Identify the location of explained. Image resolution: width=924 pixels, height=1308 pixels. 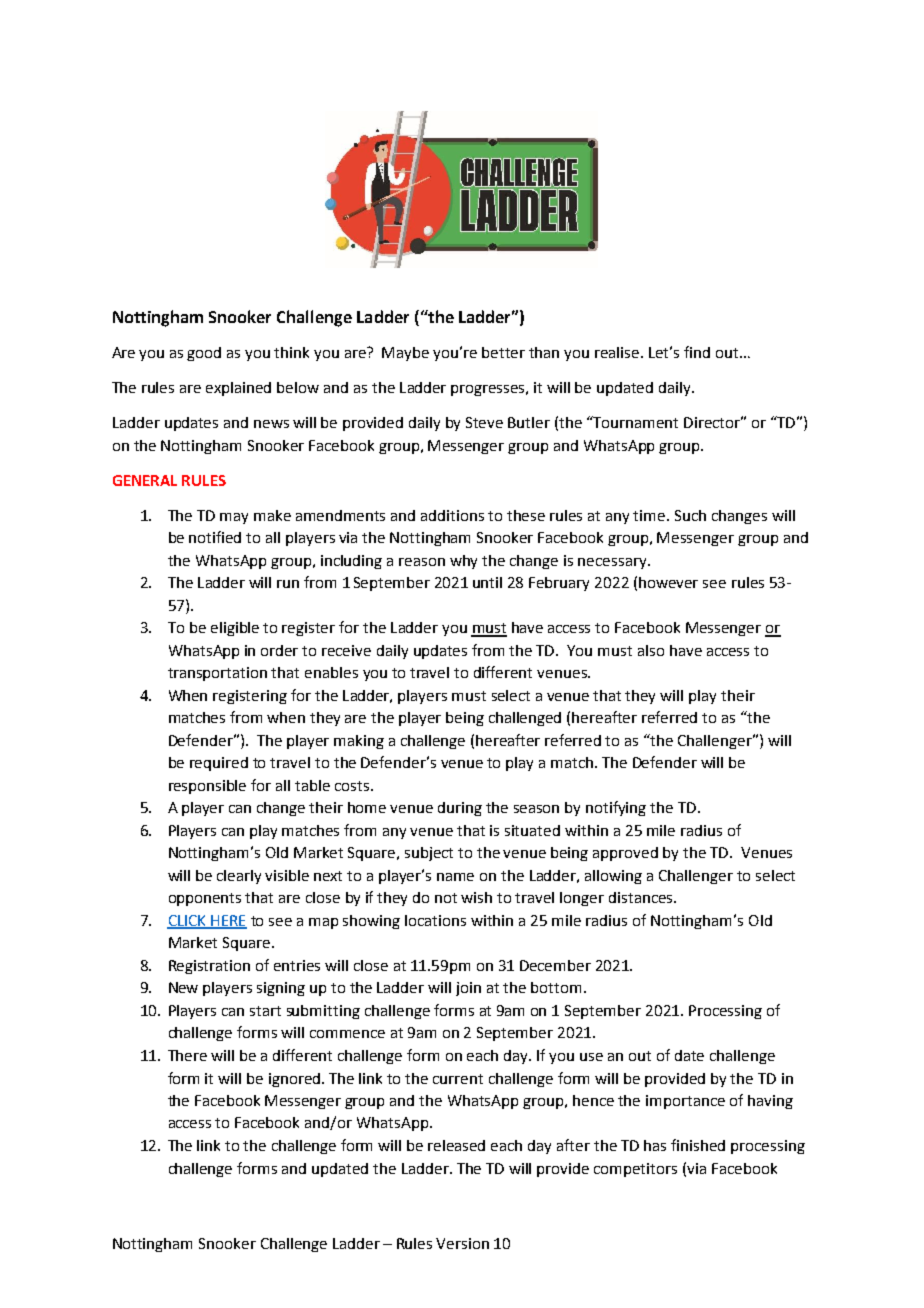
(238, 389).
